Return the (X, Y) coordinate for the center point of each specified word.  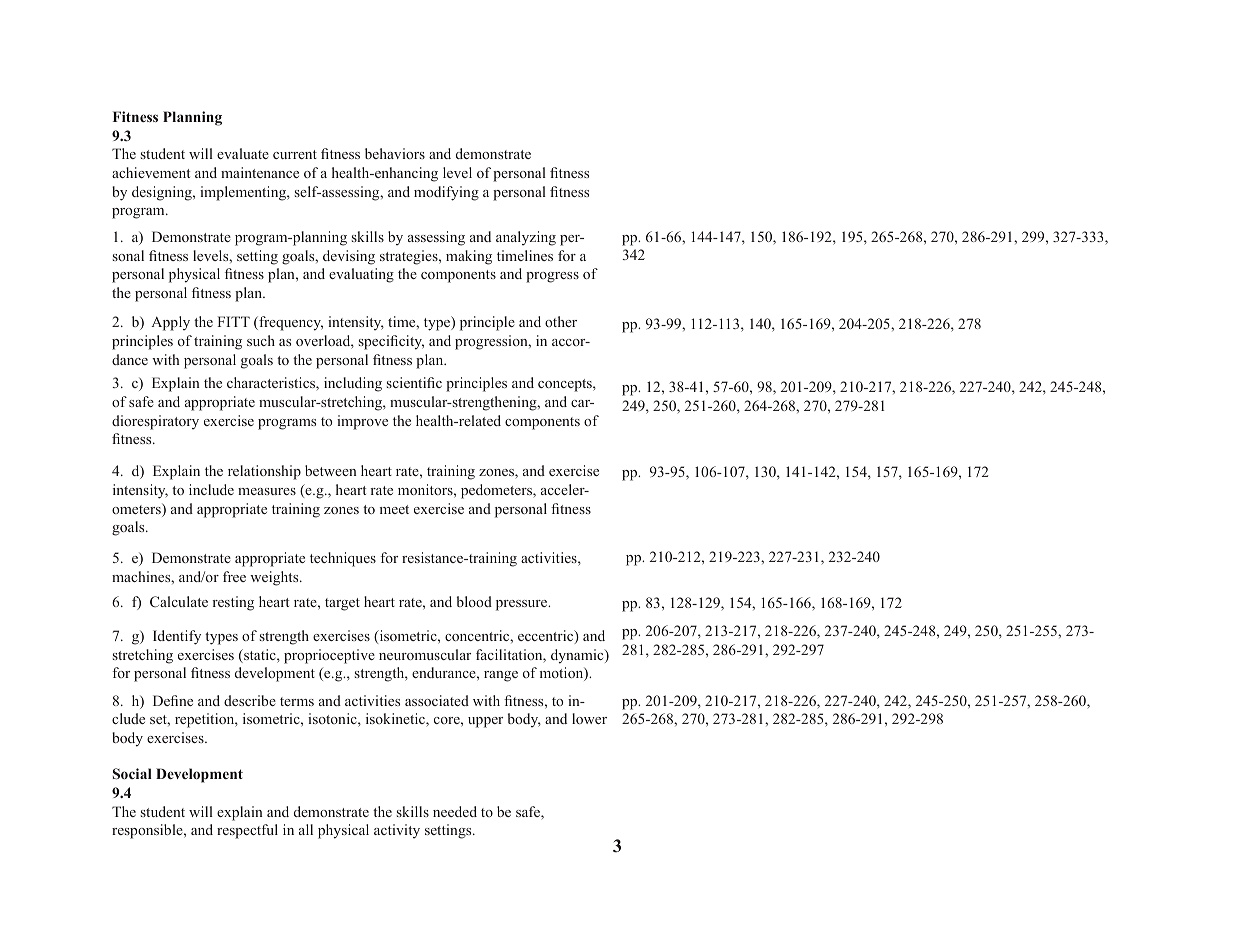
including (353, 384)
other (561, 321)
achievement (151, 172)
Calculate (179, 601)
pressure (523, 605)
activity (397, 831)
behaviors (395, 153)
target (342, 604)
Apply (170, 323)
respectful (247, 831)
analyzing (526, 238)
